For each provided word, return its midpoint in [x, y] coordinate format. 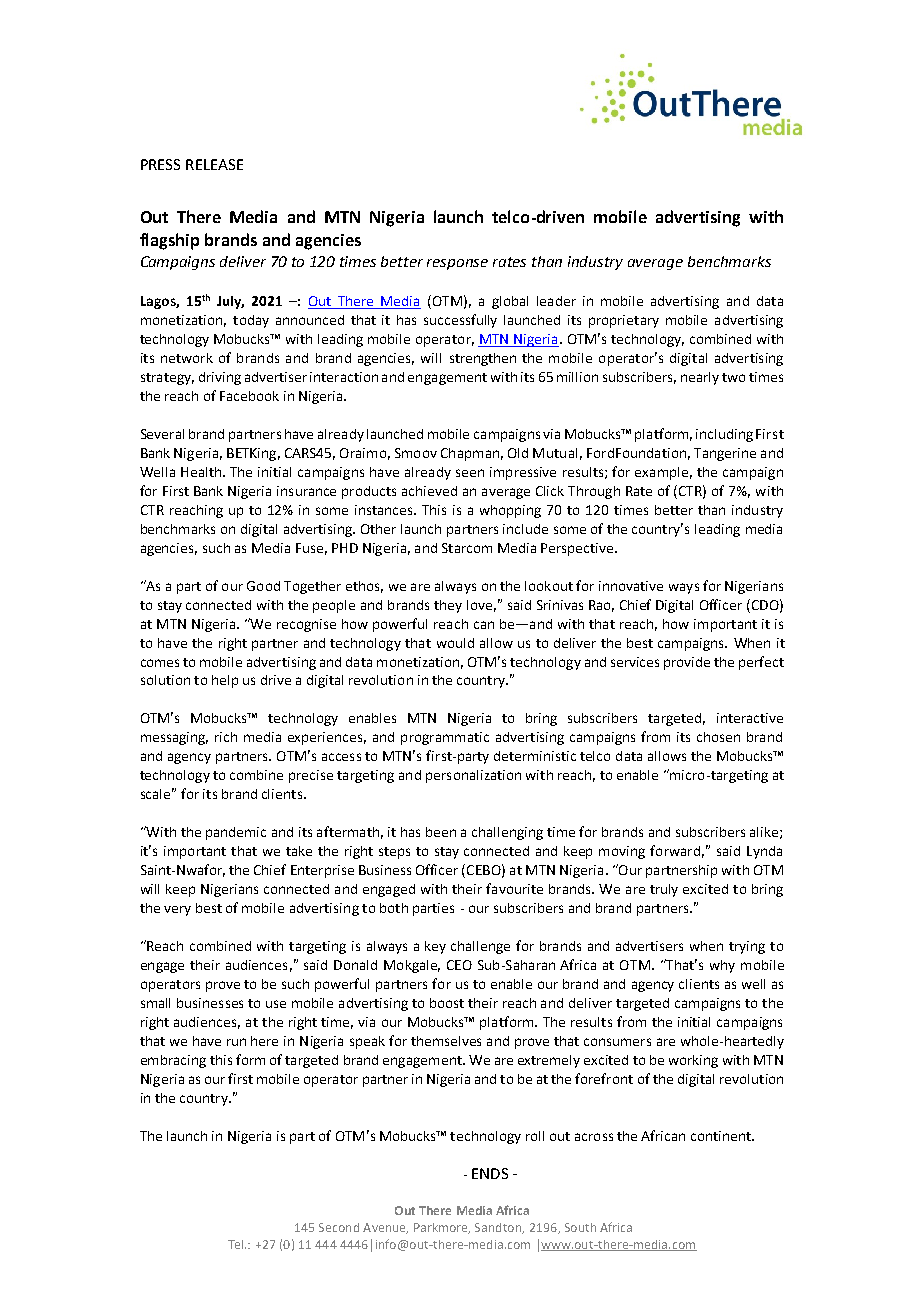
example [661, 473]
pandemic [236, 833]
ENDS [490, 1173]
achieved [429, 491]
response [457, 264]
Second [339, 1227]
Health [202, 472]
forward [675, 850]
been [441, 832]
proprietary [624, 321]
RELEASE [214, 164]
